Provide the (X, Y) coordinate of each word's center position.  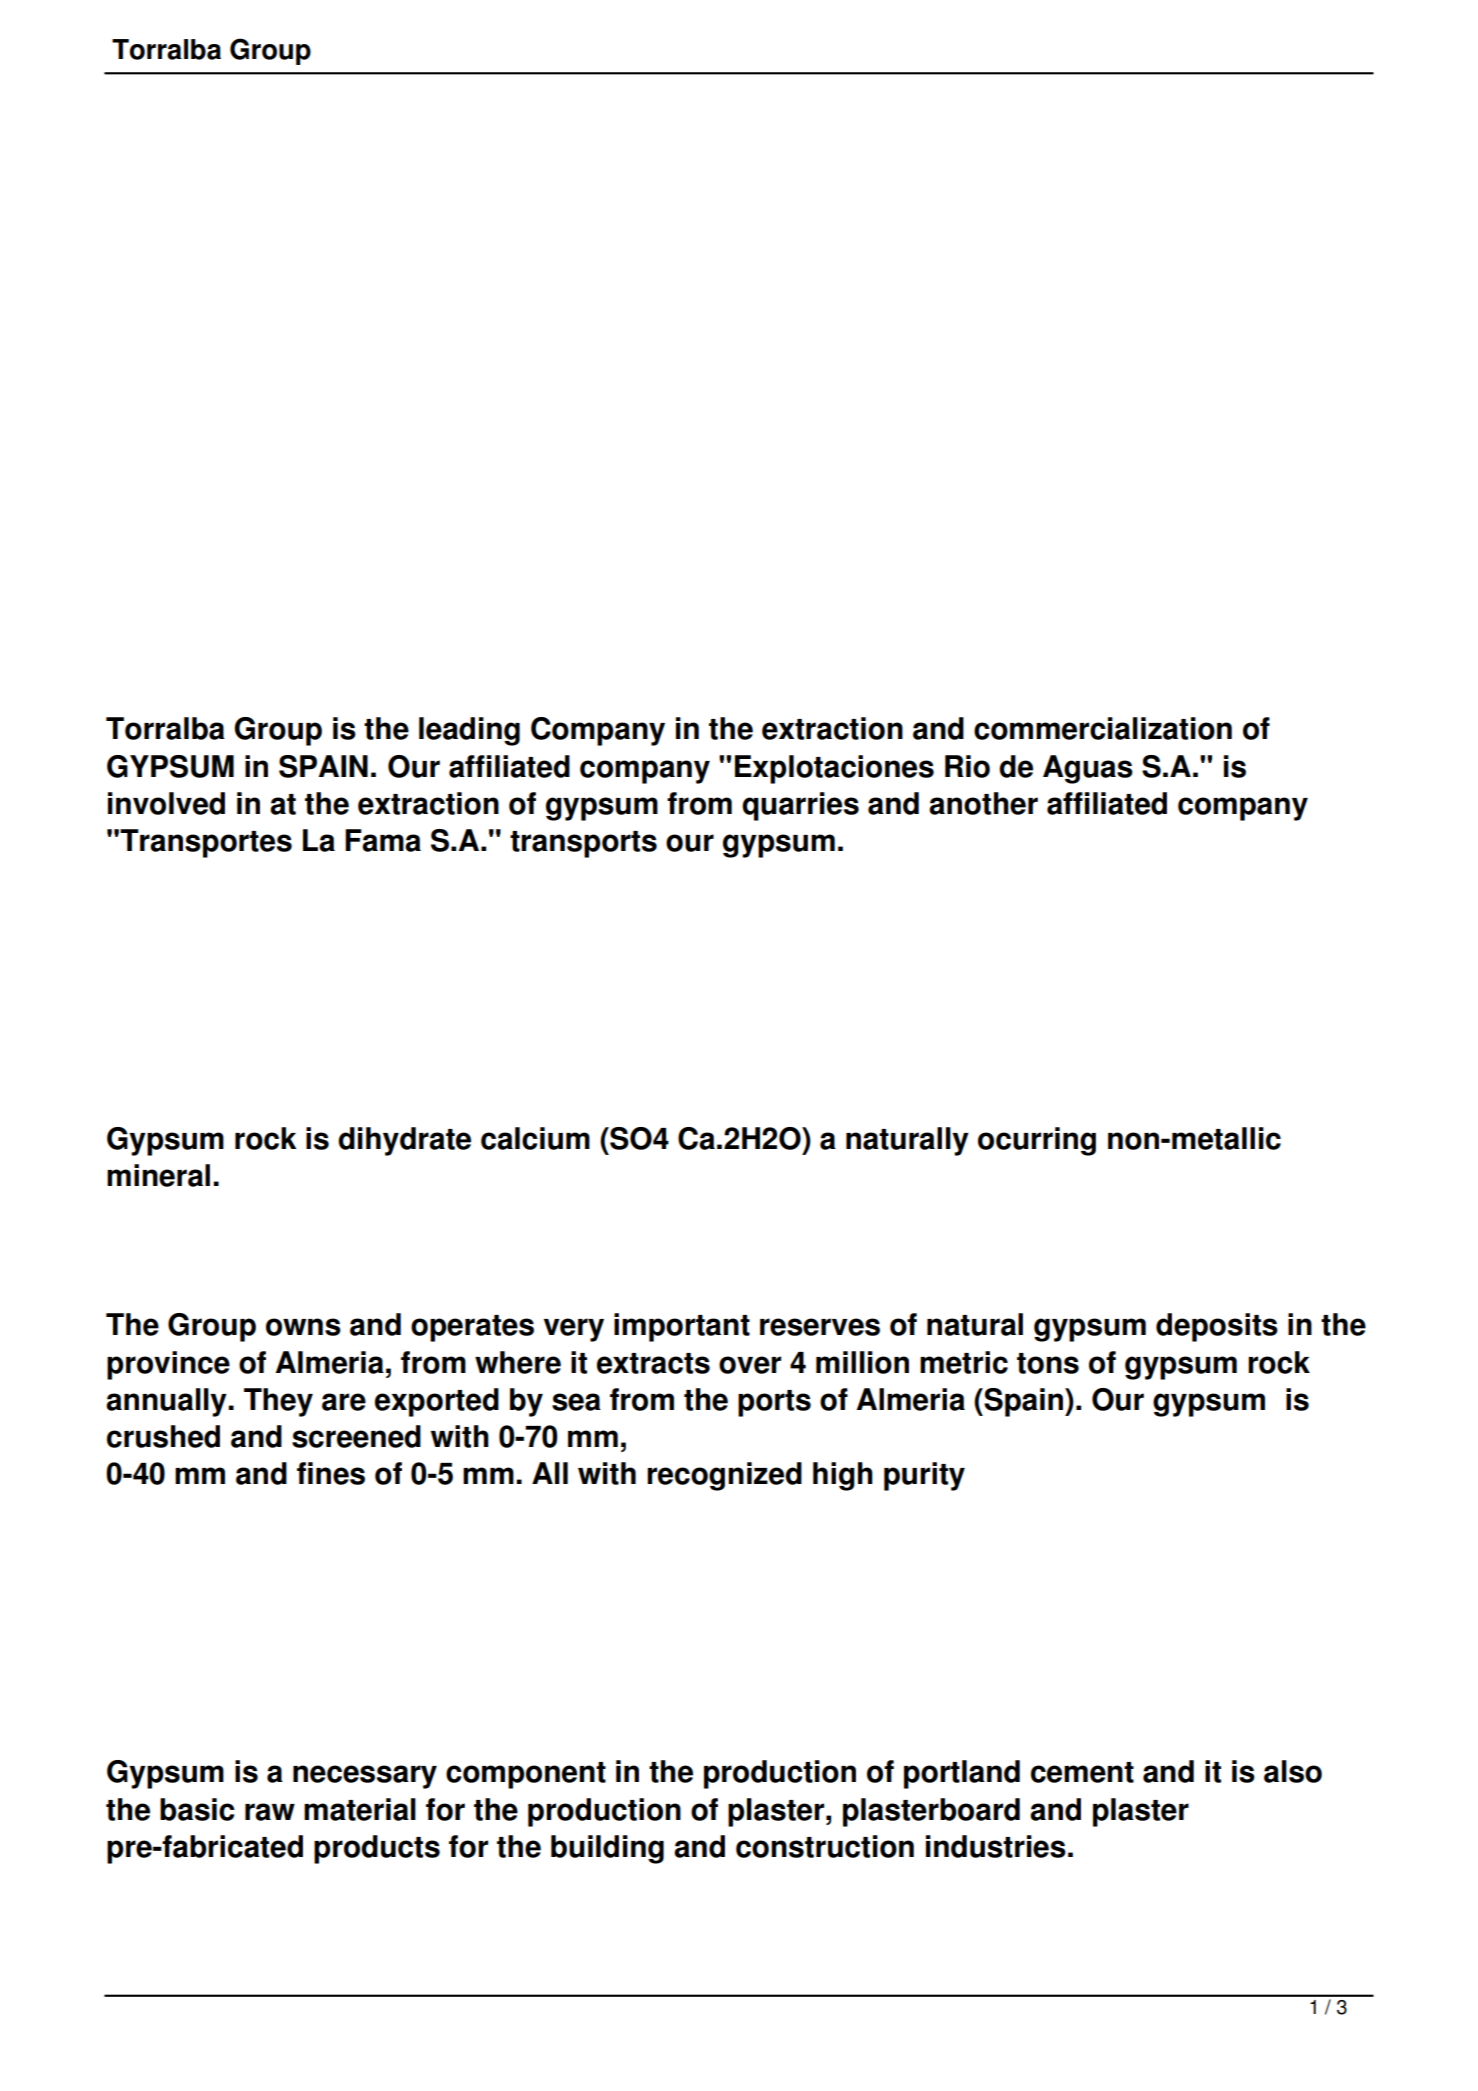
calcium (535, 1138)
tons (1048, 1363)
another (983, 803)
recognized (724, 1476)
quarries (800, 806)
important (682, 1327)
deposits (1217, 1327)
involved (166, 803)
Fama (383, 840)
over (750, 1365)
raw (270, 1812)
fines (331, 1473)
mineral (158, 1175)
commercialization (1103, 728)
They (278, 1402)
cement (1082, 1772)
